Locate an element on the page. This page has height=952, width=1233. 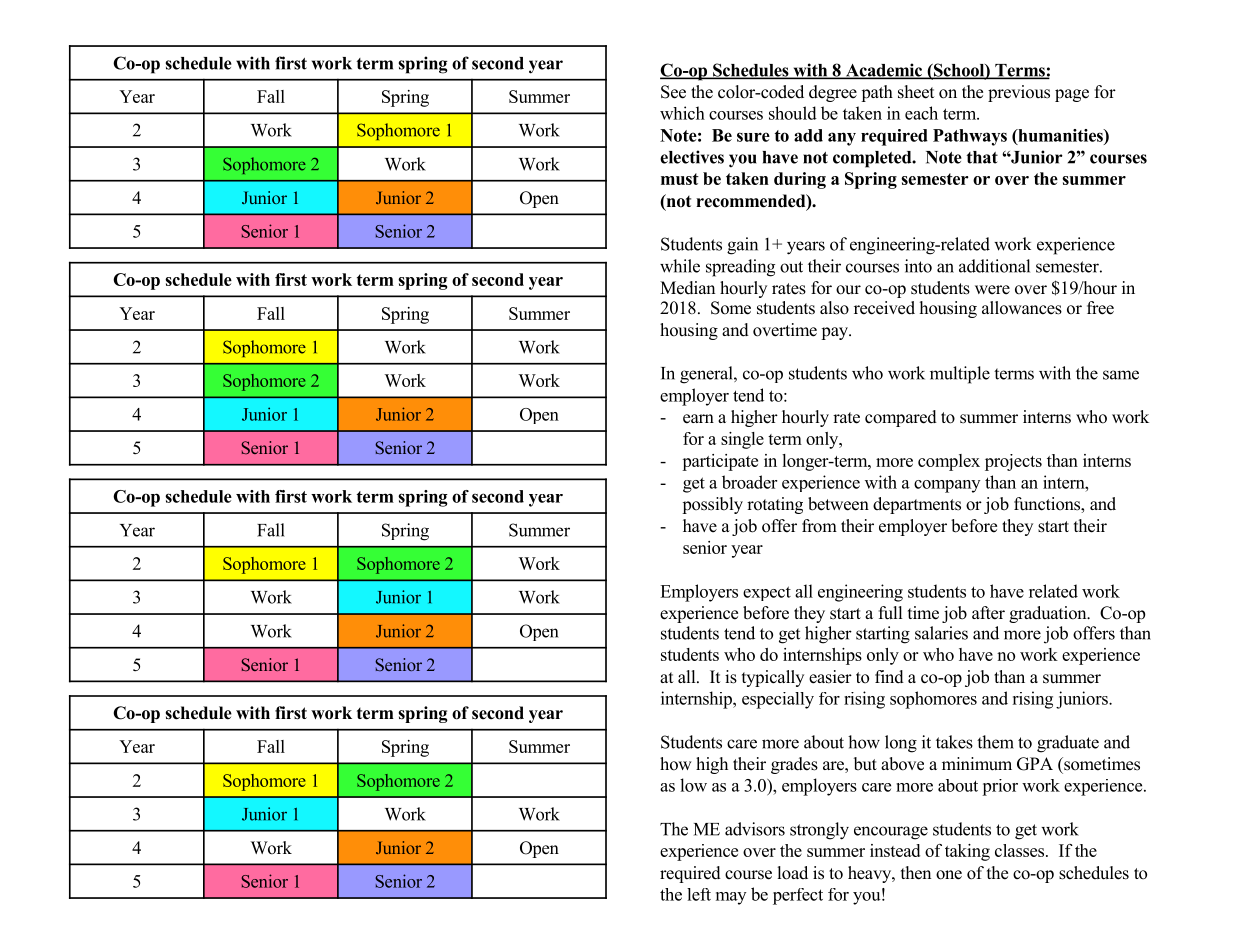
sheet is located at coordinates (916, 92).
